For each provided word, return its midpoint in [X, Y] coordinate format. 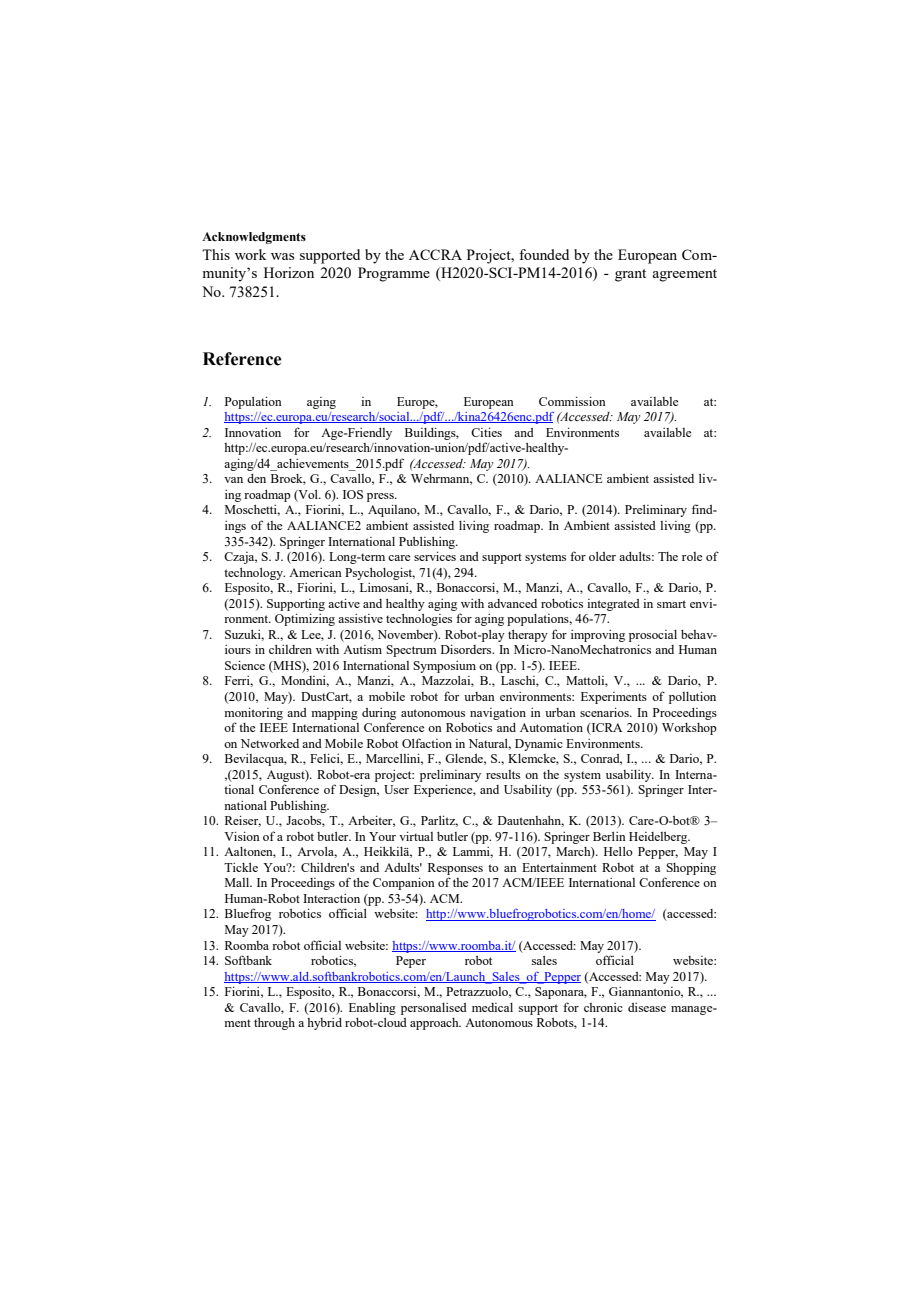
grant [630, 275]
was [282, 256]
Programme [394, 274]
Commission [572, 401]
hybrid [324, 1024]
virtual [416, 836]
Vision [242, 836]
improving [598, 636]
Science [245, 665]
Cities [486, 432]
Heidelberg [659, 838]
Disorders [467, 649]
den [256, 478]
